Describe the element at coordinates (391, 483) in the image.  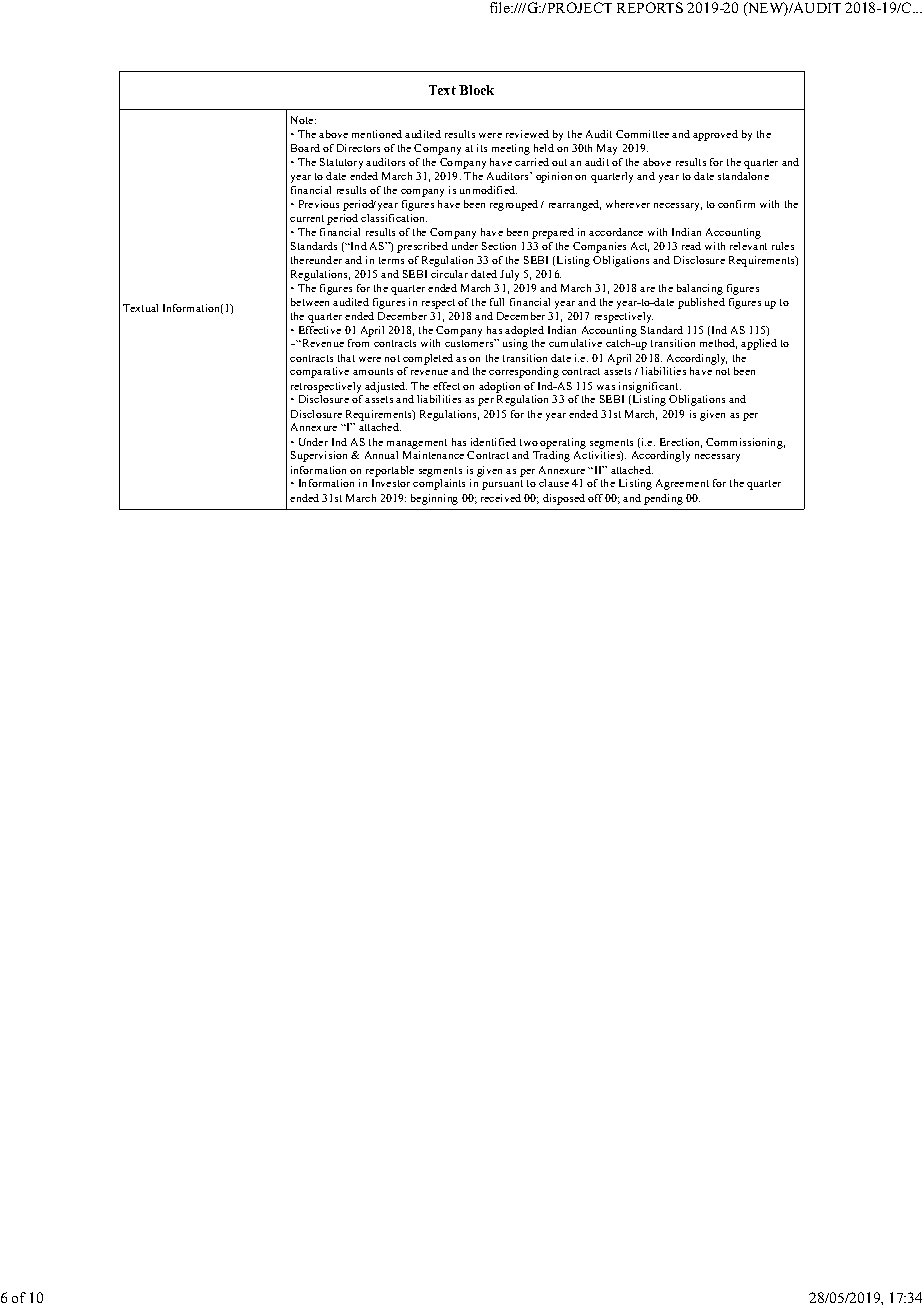
I see `Investor` at that location.
